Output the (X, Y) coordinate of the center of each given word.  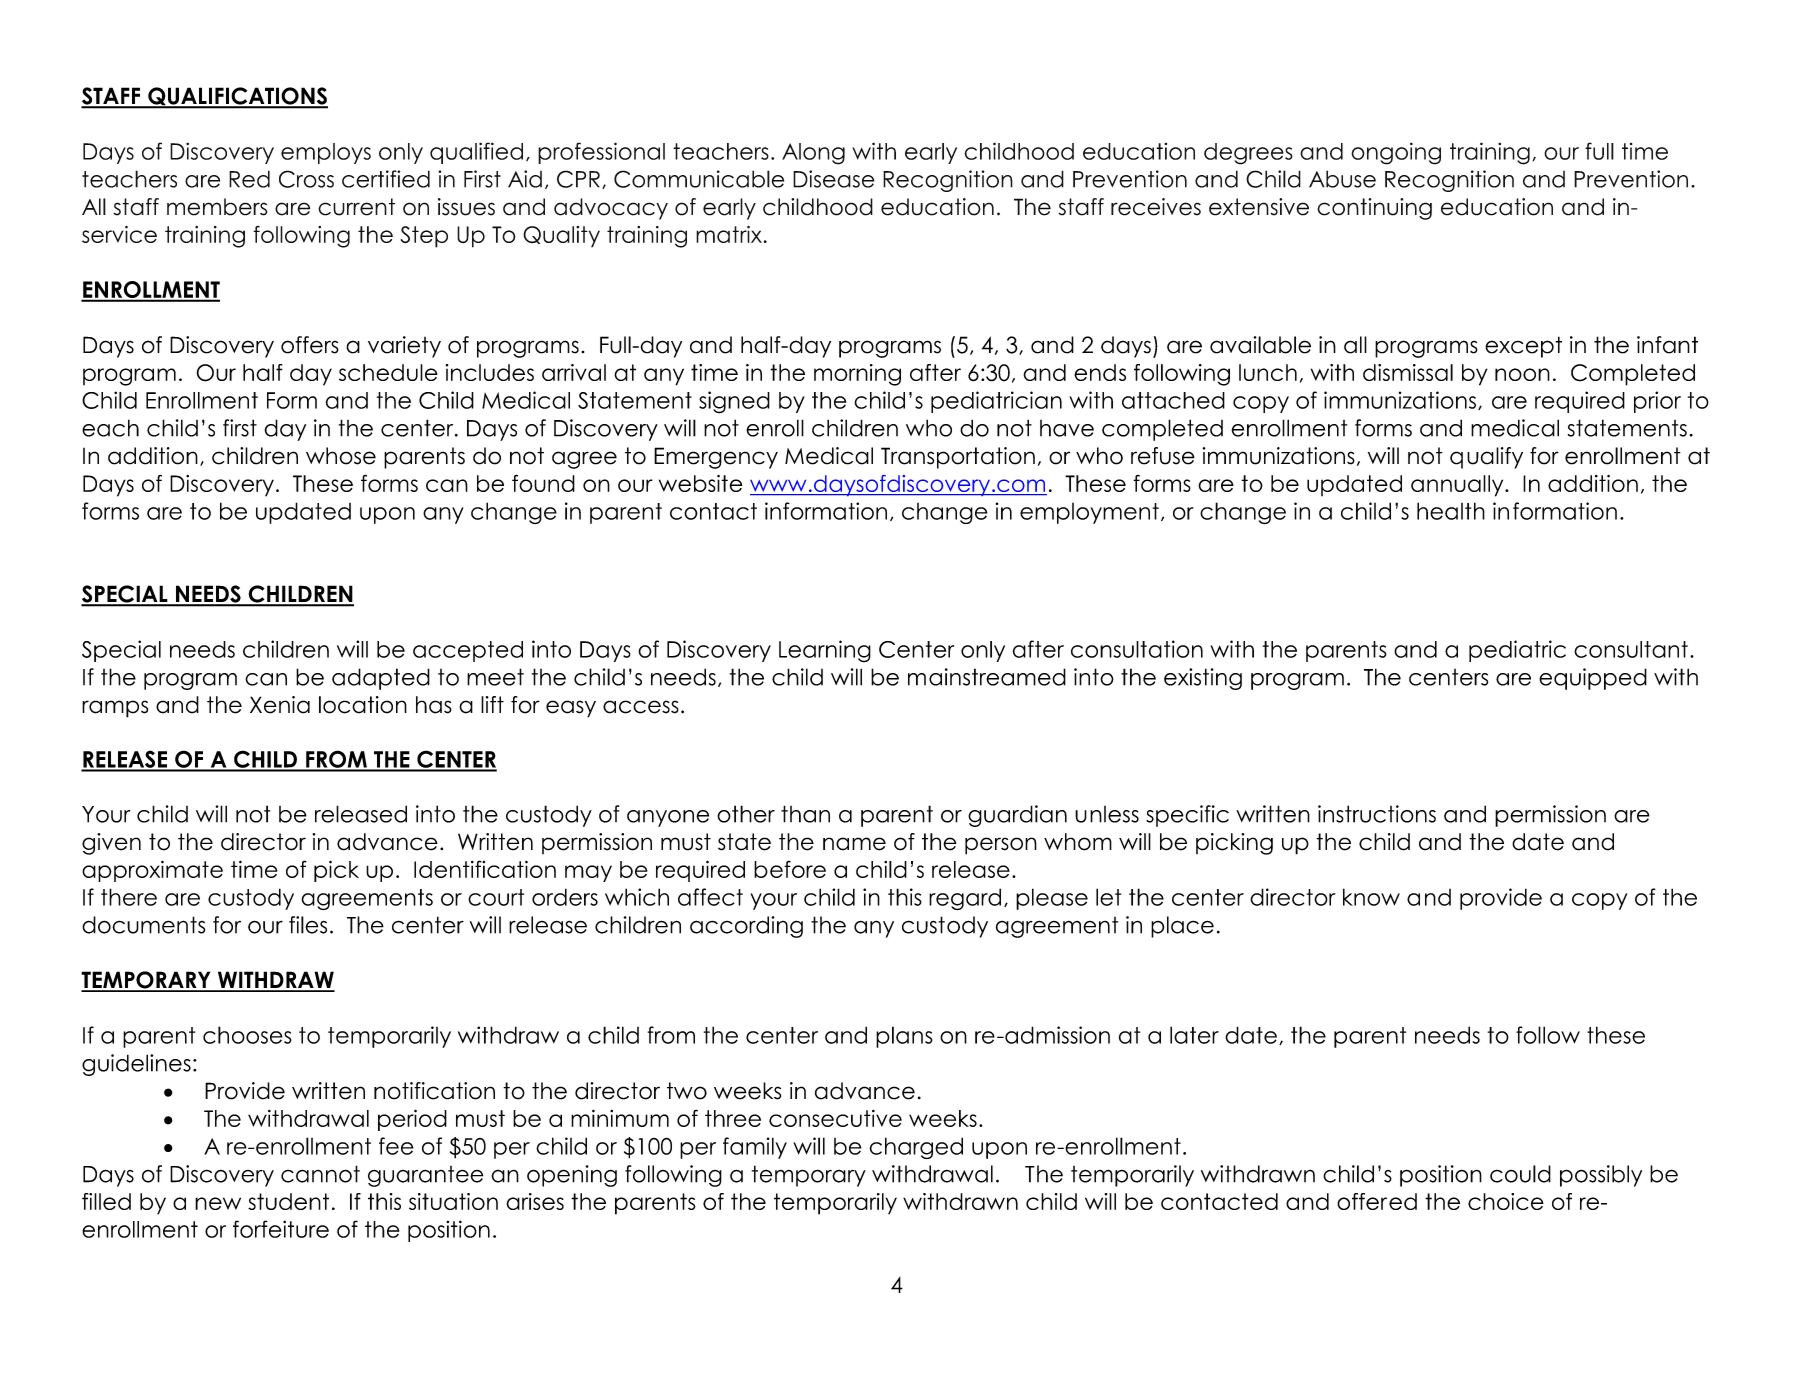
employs (326, 153)
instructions (1377, 814)
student (288, 1201)
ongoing (1396, 153)
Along (813, 154)
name (854, 844)
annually (1458, 486)
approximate (152, 871)
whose (341, 456)
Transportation (958, 458)
